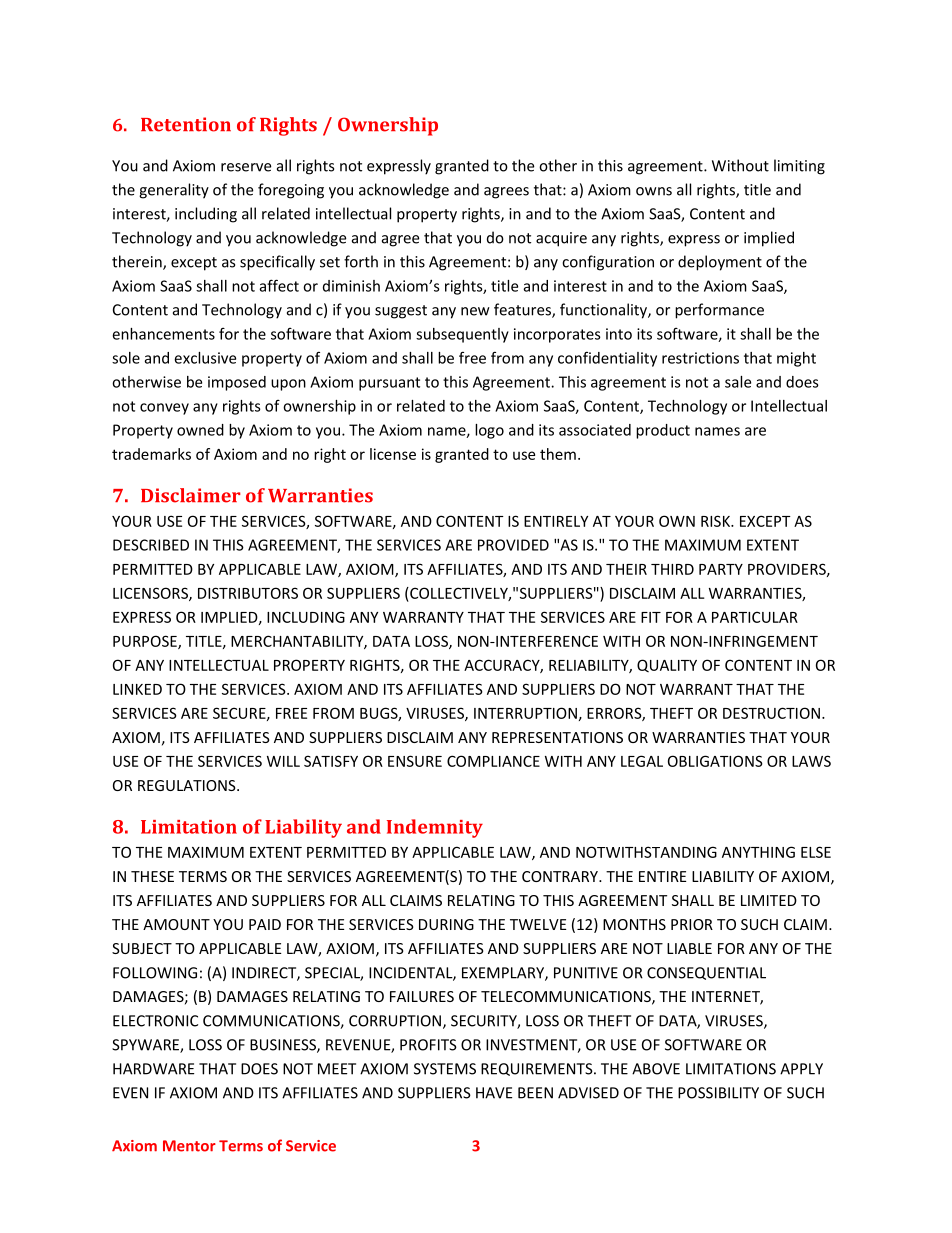  Describe the element at coordinates (237, 383) in the screenshot. I see `imposed` at that location.
